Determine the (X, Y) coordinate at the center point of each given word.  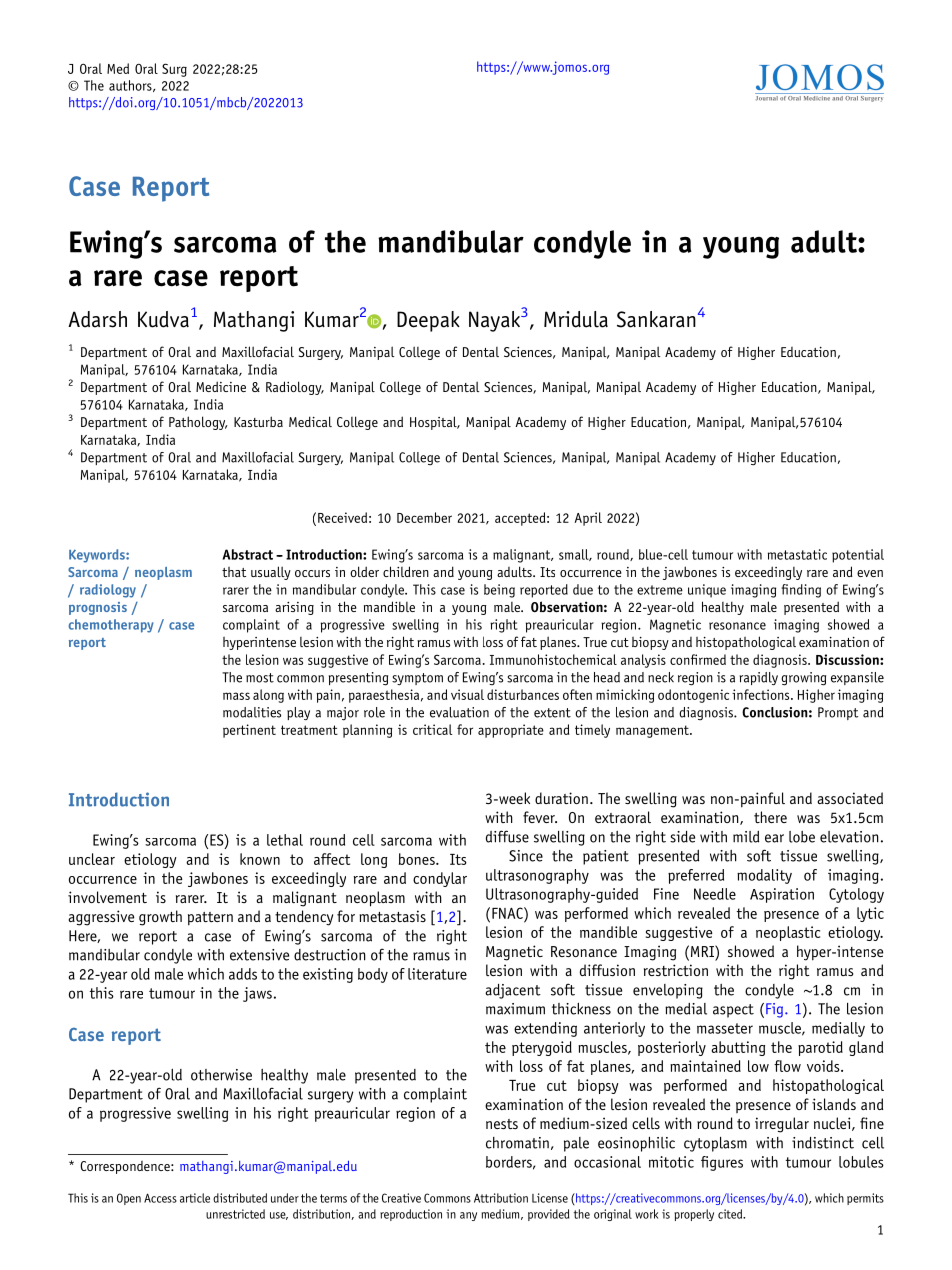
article (195, 1198)
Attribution (501, 1198)
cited (731, 1214)
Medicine (221, 386)
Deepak (428, 321)
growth (160, 918)
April (588, 519)
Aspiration (782, 895)
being (499, 591)
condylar (440, 879)
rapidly (758, 679)
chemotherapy (111, 626)
